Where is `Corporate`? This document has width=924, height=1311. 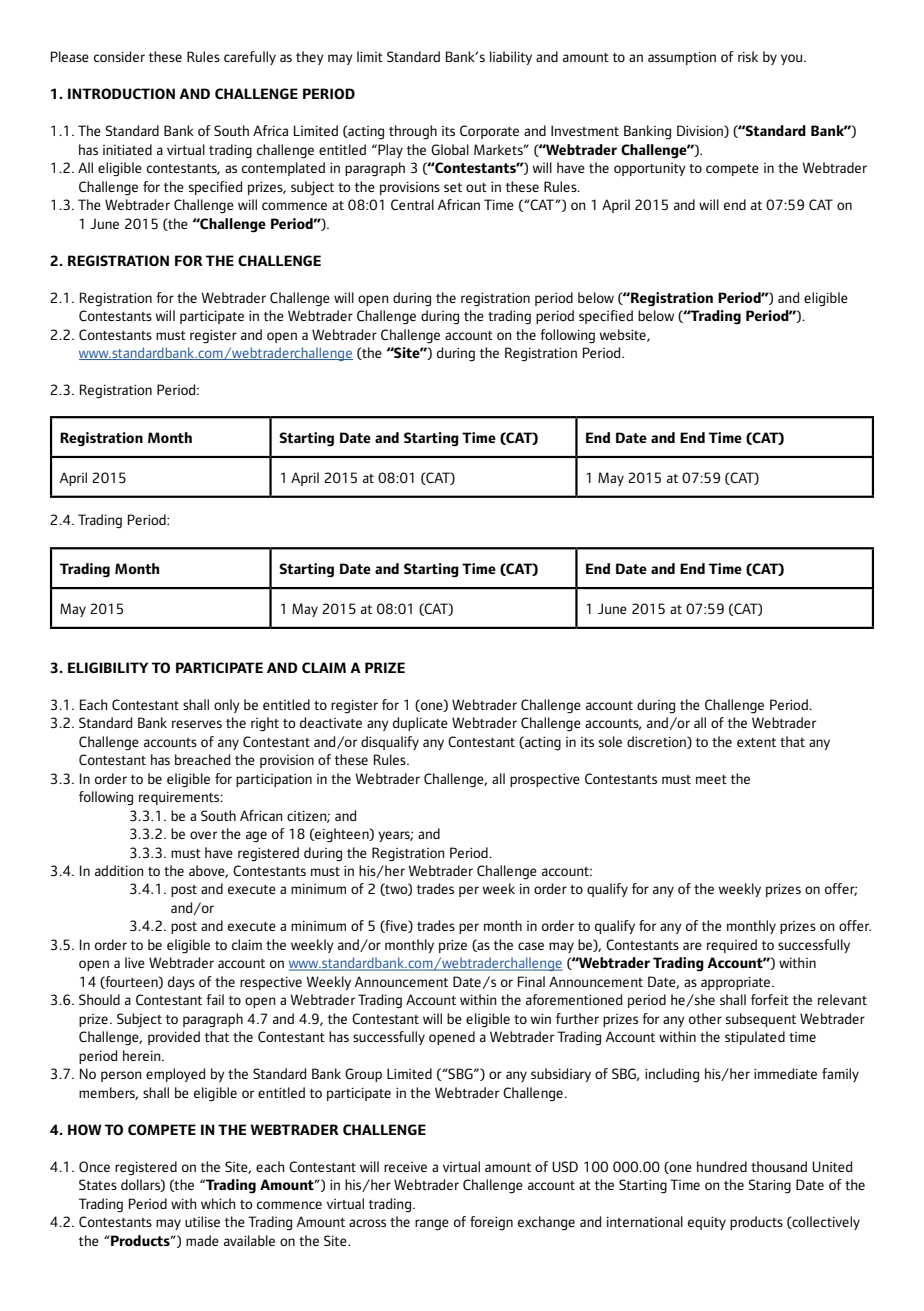 Corporate is located at coordinates (489, 132).
